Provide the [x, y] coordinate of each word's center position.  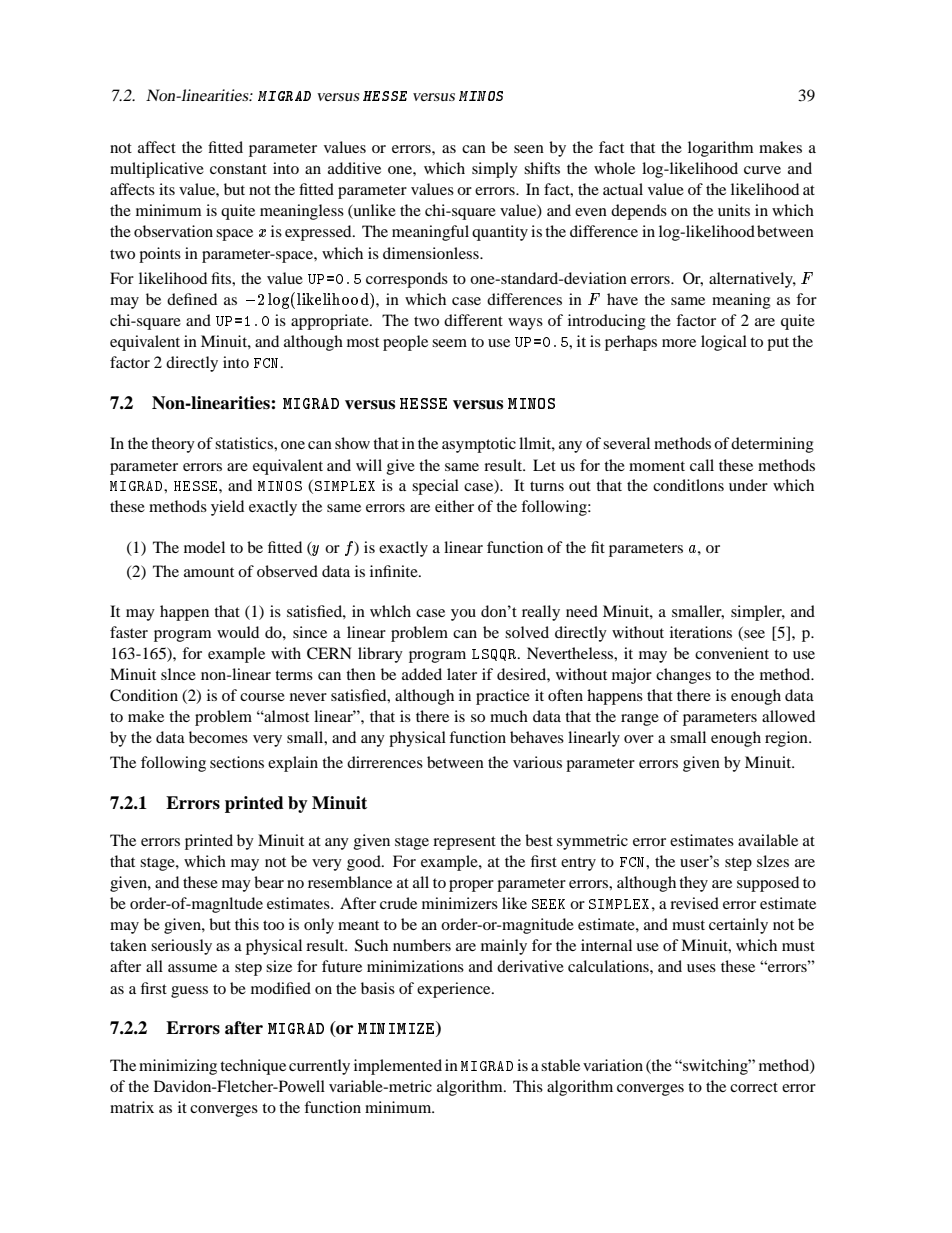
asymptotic [479, 445]
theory [173, 445]
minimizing [178, 1067]
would [238, 632]
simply [495, 170]
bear [269, 882]
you [463, 615]
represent [464, 843]
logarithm [720, 149]
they [693, 884]
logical [724, 343]
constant [238, 169]
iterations [701, 632]
